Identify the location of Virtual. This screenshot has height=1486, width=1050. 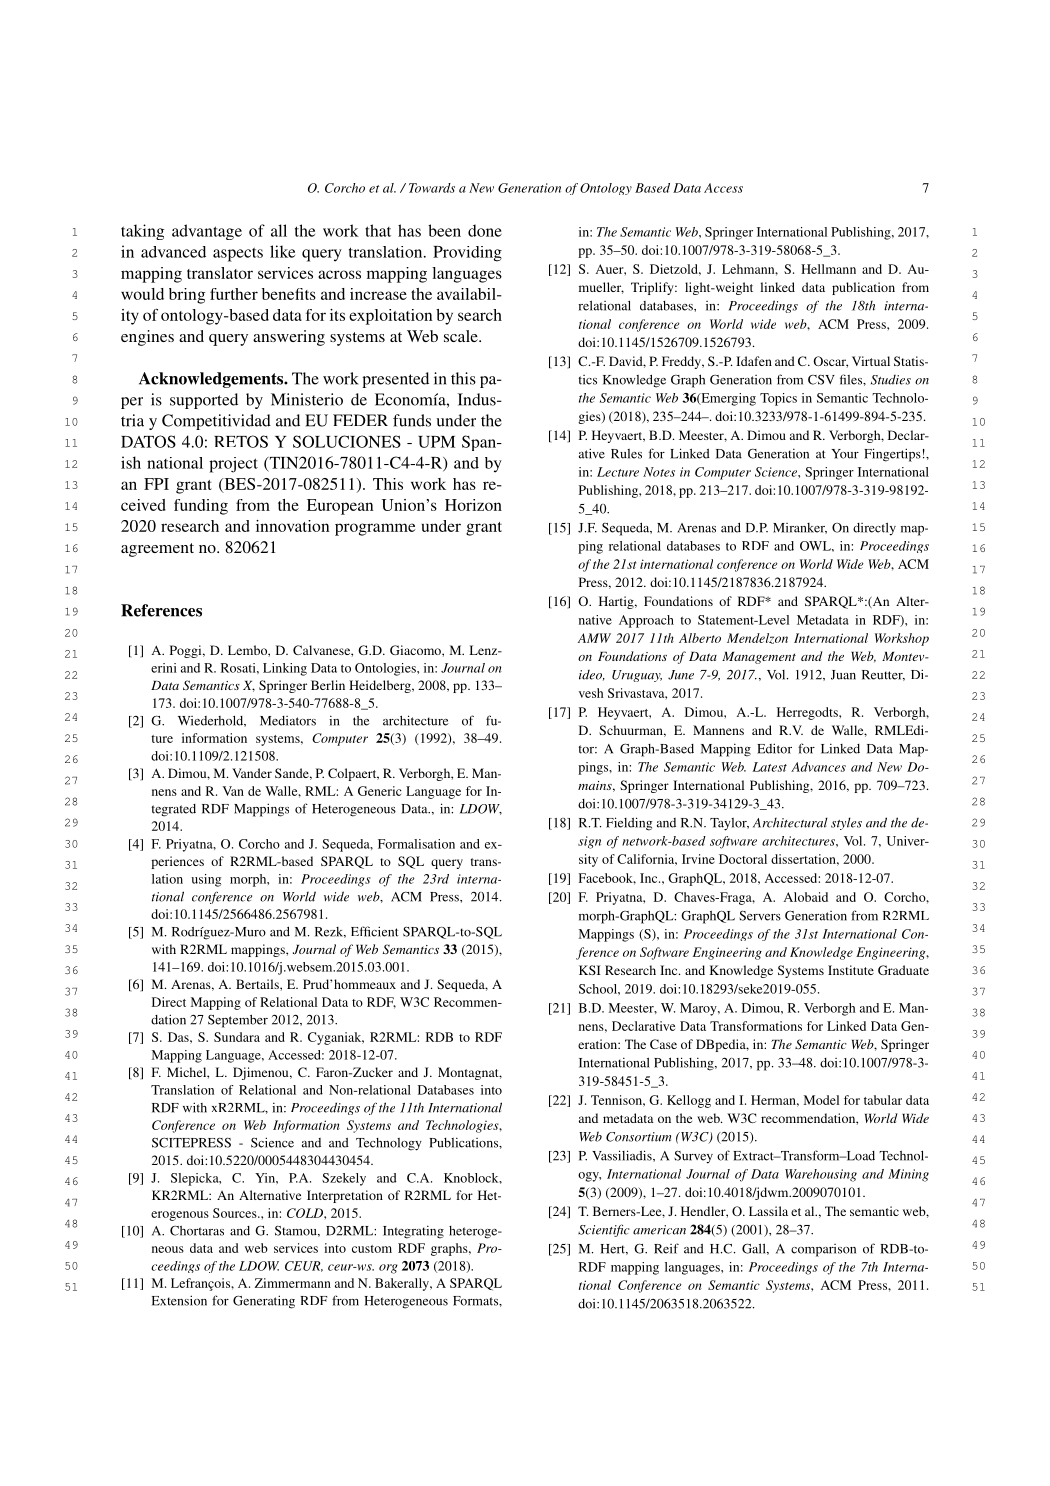
(871, 361).
